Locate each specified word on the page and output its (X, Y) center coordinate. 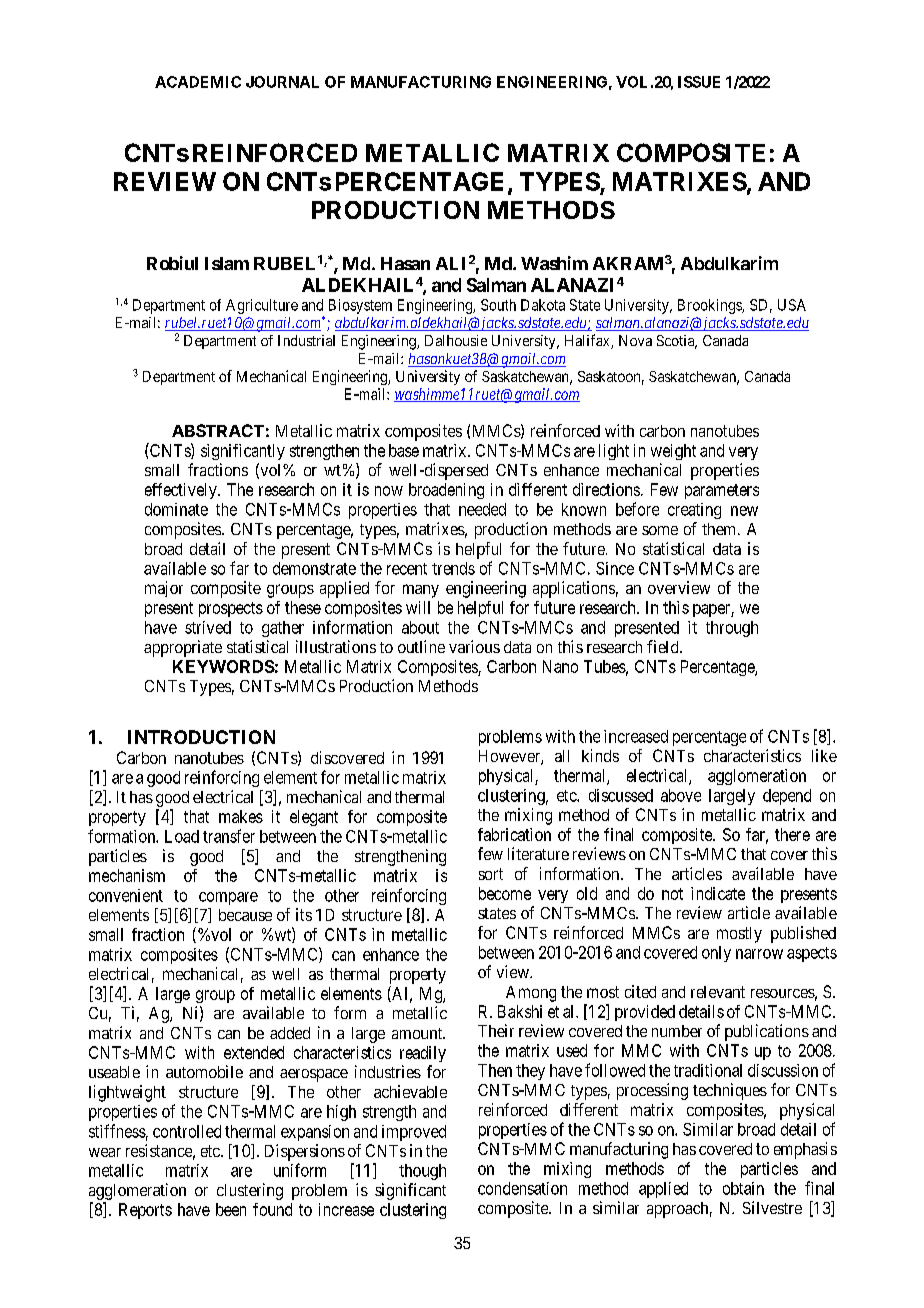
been (231, 1209)
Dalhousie (456, 340)
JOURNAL (282, 82)
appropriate (183, 648)
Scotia (677, 342)
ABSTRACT (218, 430)
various (474, 646)
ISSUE (699, 82)
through (732, 629)
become (505, 893)
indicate (718, 893)
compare (228, 898)
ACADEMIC (198, 82)
